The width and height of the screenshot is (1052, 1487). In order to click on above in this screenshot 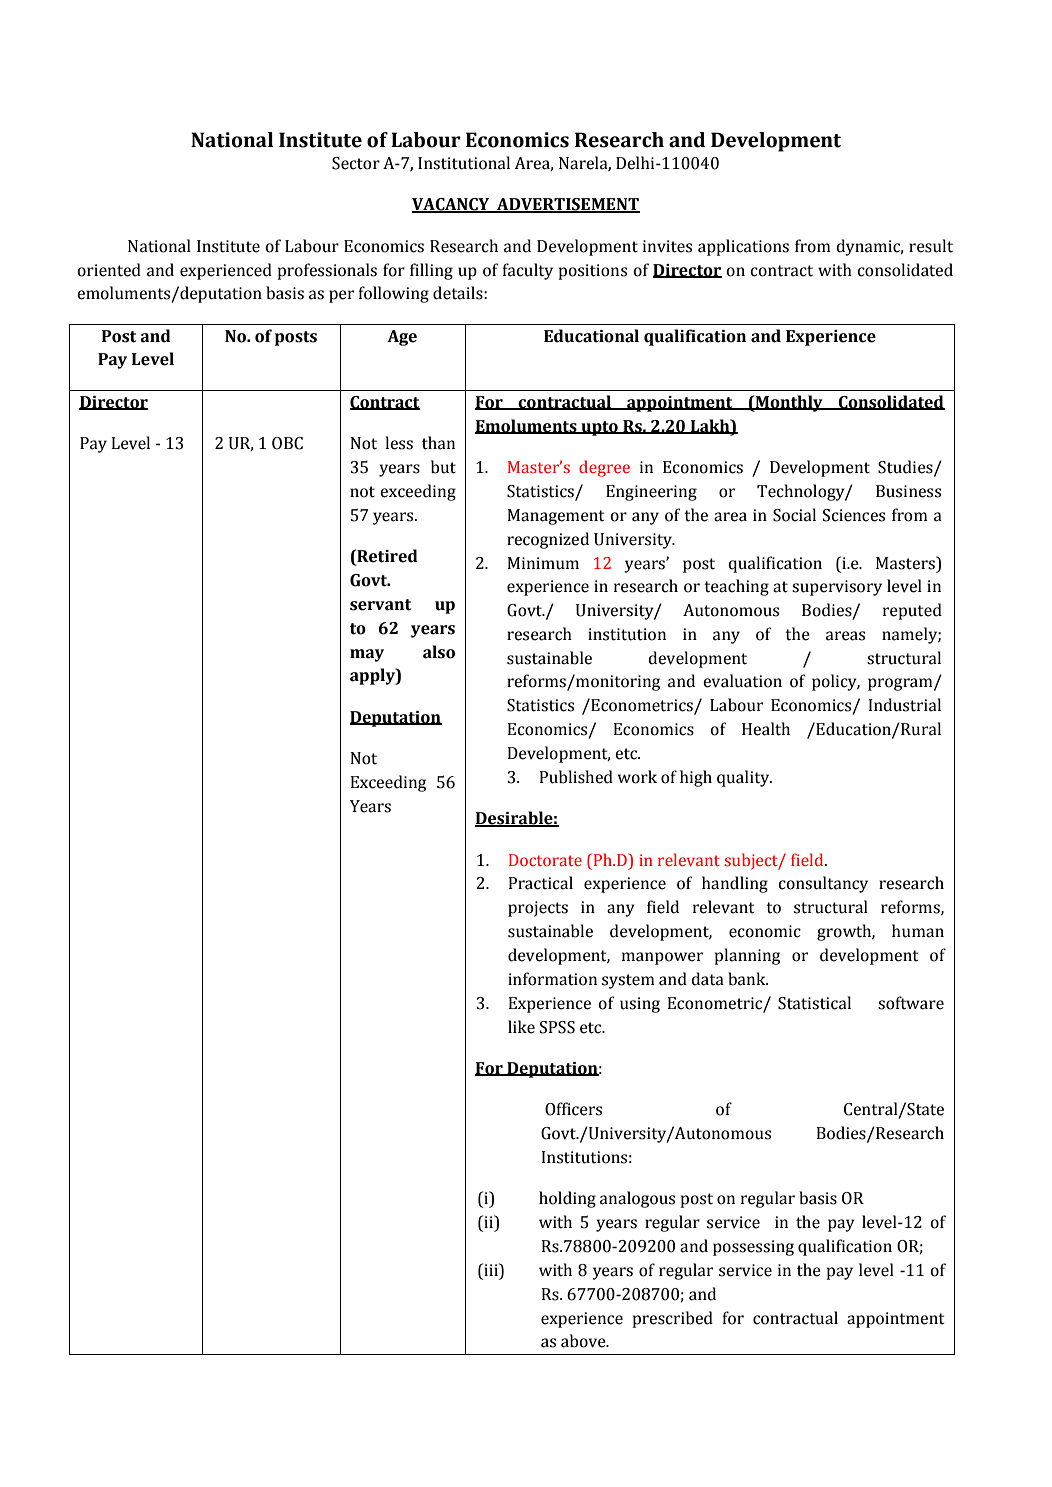, I will do `click(584, 1341)`.
